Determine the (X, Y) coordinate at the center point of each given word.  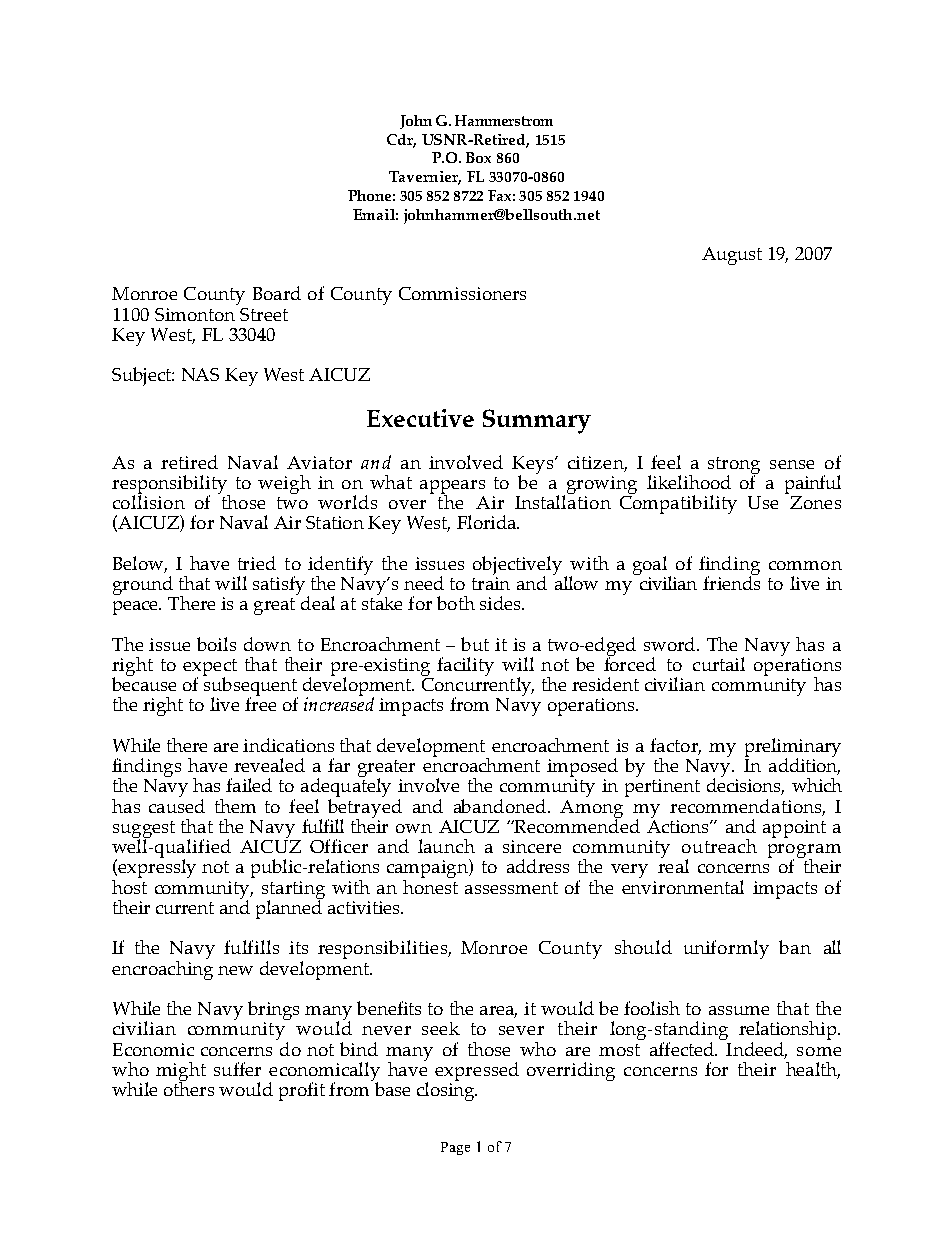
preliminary (793, 749)
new (235, 970)
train (491, 583)
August (732, 256)
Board (277, 293)
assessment (511, 888)
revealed (269, 765)
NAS (200, 374)
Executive (420, 418)
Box (478, 157)
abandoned (501, 806)
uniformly (726, 949)
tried (257, 563)
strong (734, 466)
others (189, 1087)
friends (731, 582)
